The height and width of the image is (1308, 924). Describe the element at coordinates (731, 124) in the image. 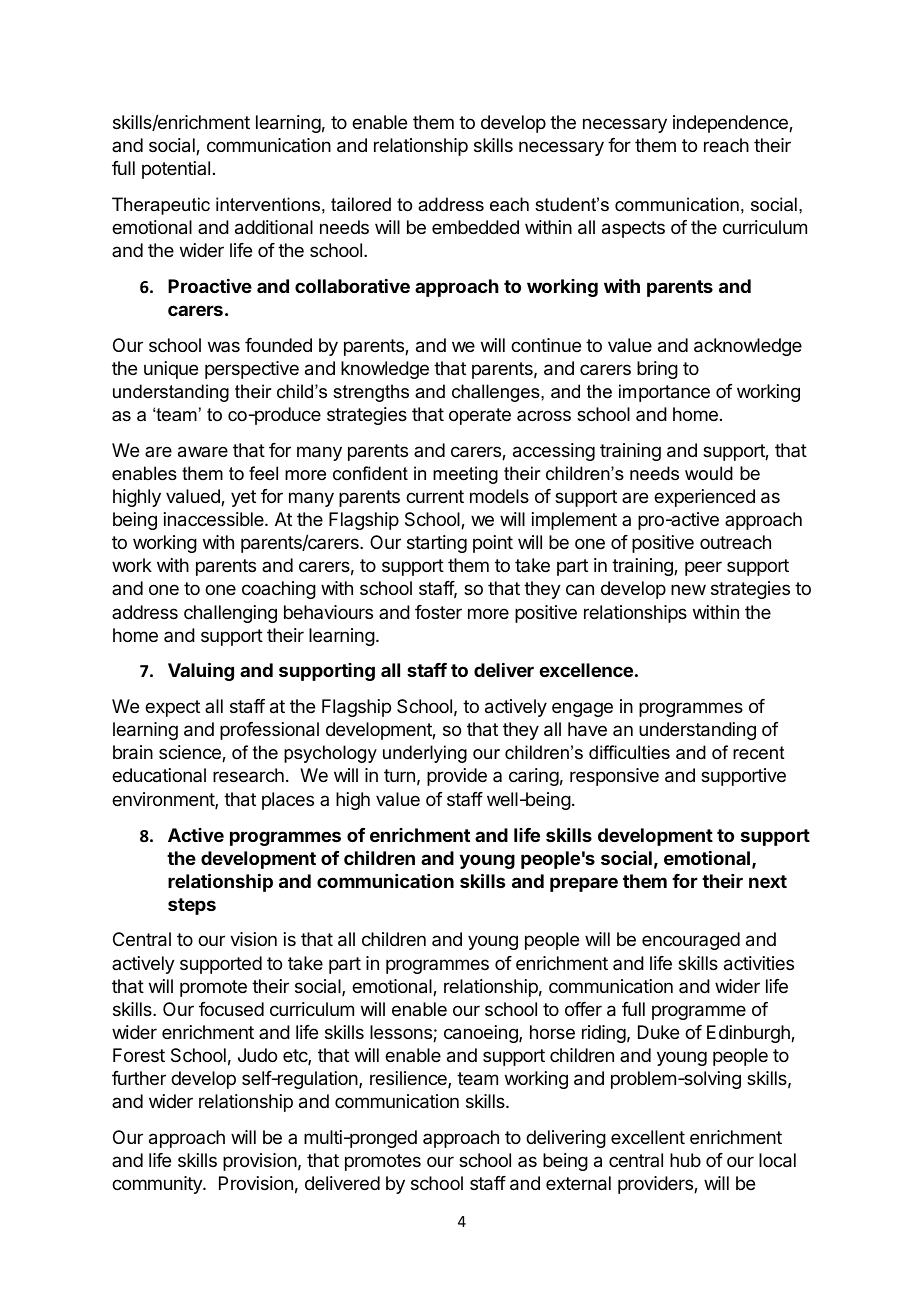

I see `independence` at that location.
